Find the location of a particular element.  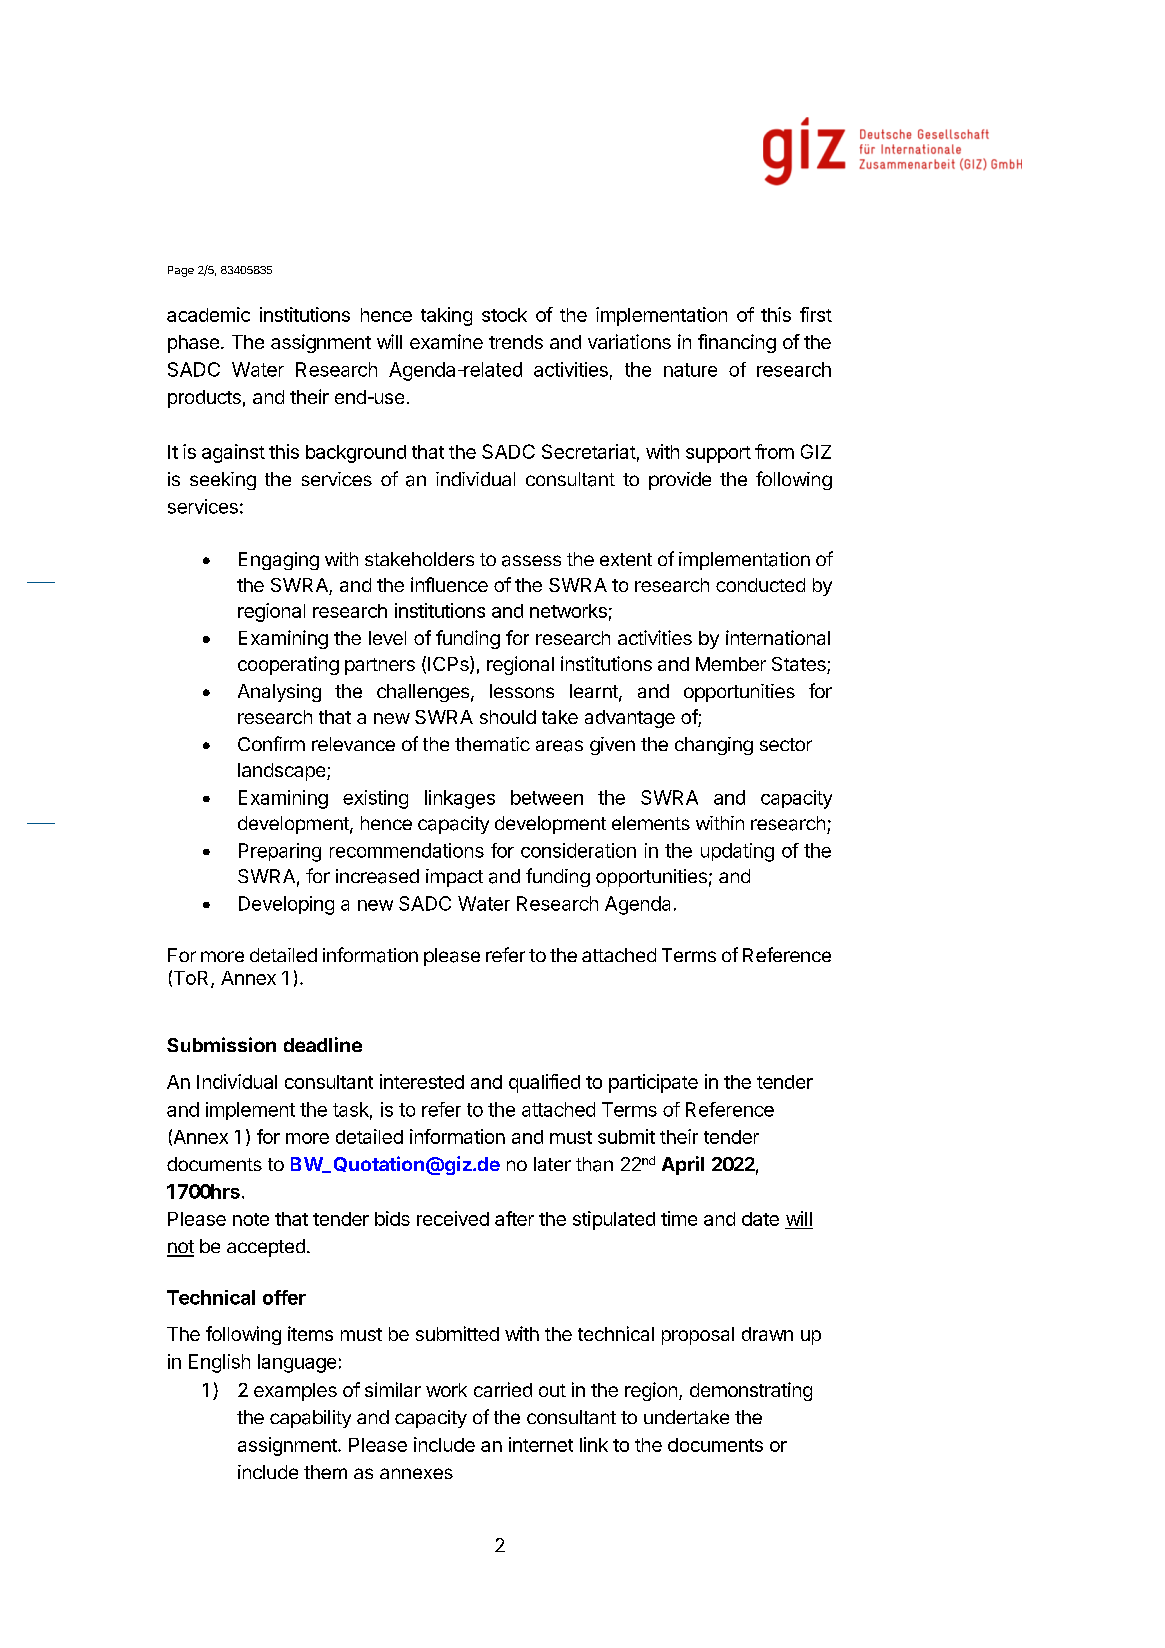

financing is located at coordinates (737, 343).
